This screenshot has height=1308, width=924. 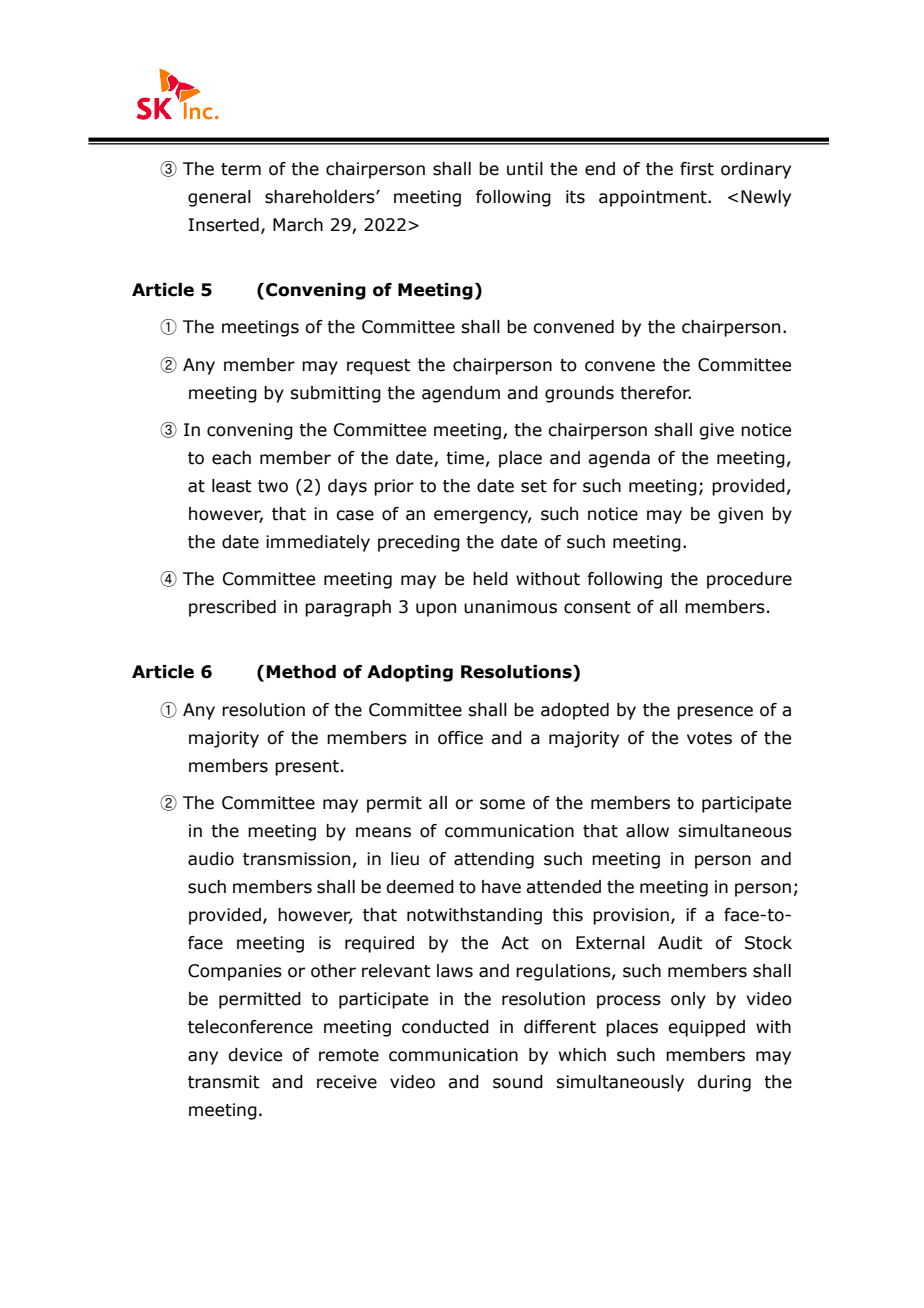 I want to click on procedure, so click(x=749, y=580).
